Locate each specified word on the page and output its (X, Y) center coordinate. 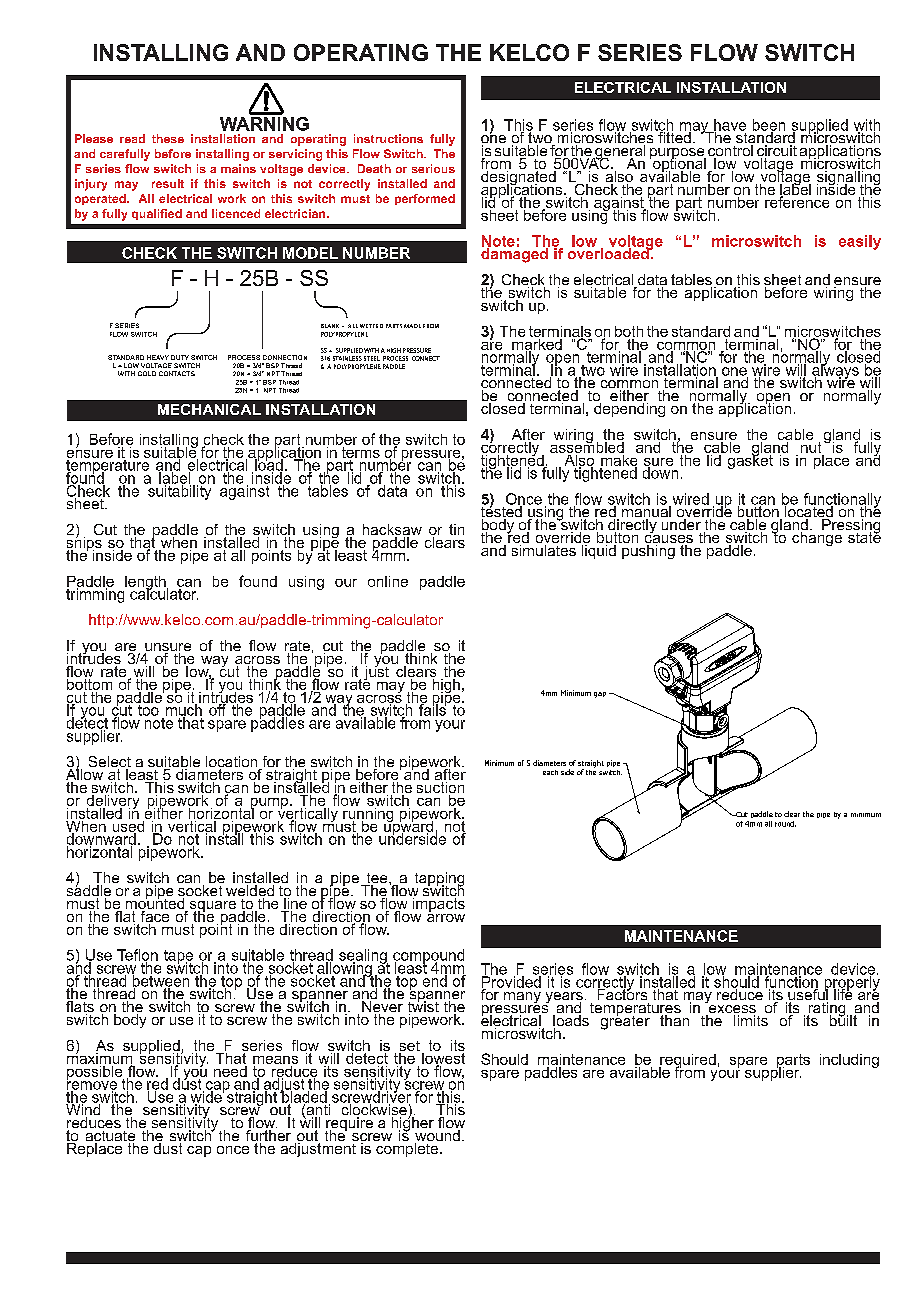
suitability (180, 491)
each (550, 772)
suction (439, 787)
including (849, 1061)
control (730, 152)
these (168, 138)
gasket (750, 460)
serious (433, 168)
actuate (110, 1137)
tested (502, 512)
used (128, 826)
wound (437, 1137)
